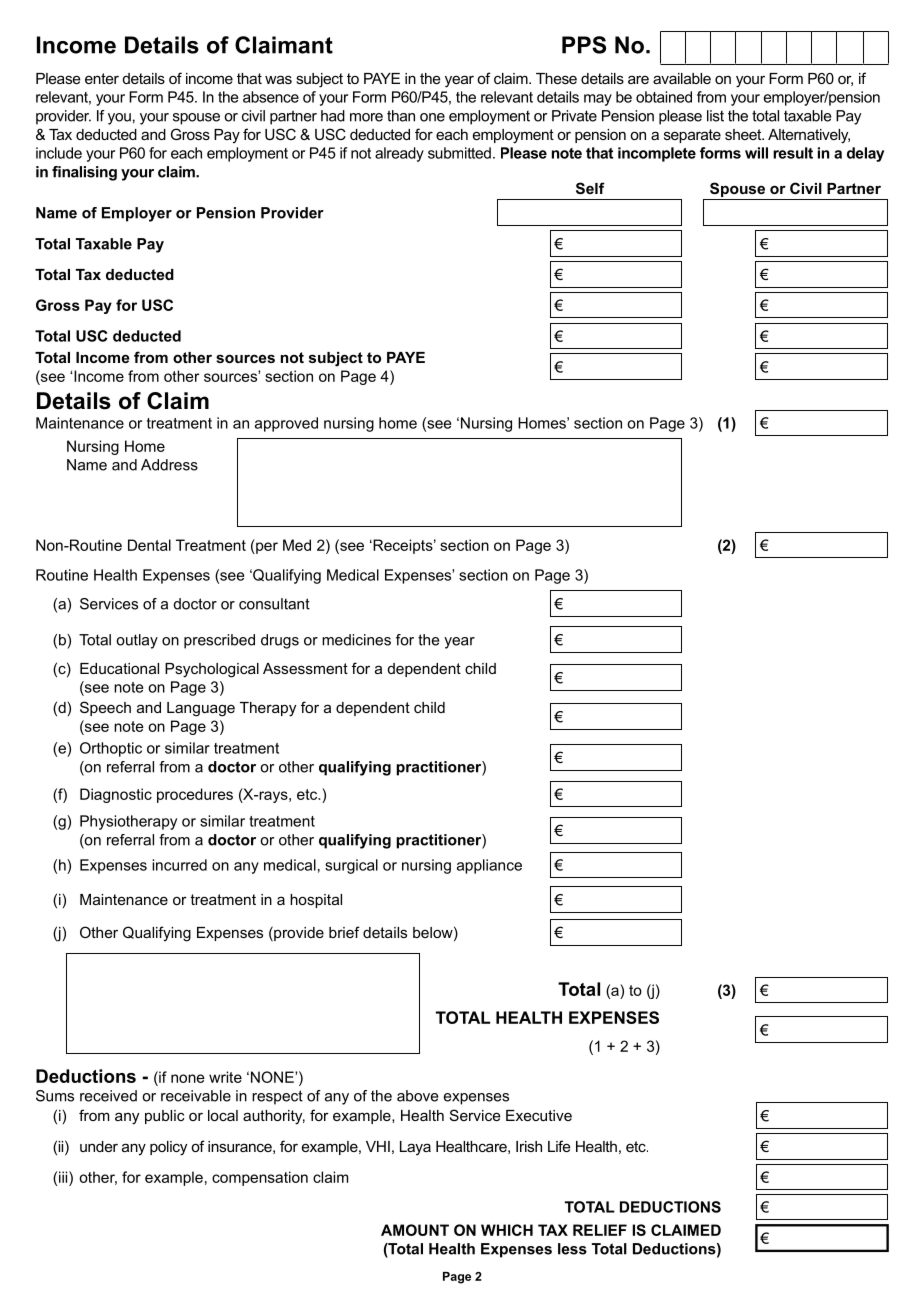 The image size is (924, 1308). Describe the element at coordinates (169, 465) in the screenshot. I see `Address` at that location.
